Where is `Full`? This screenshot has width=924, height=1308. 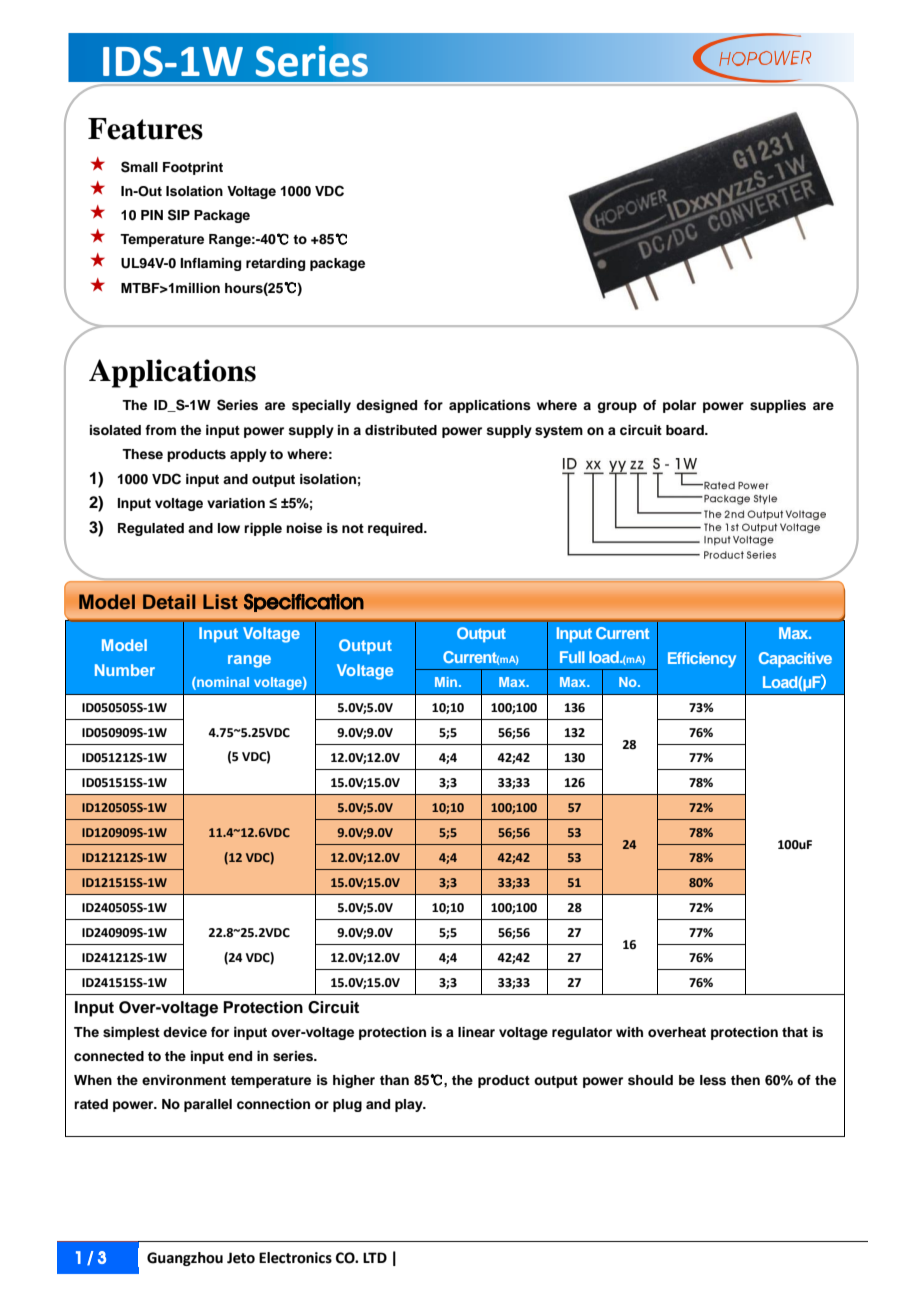
Full is located at coordinates (572, 657).
